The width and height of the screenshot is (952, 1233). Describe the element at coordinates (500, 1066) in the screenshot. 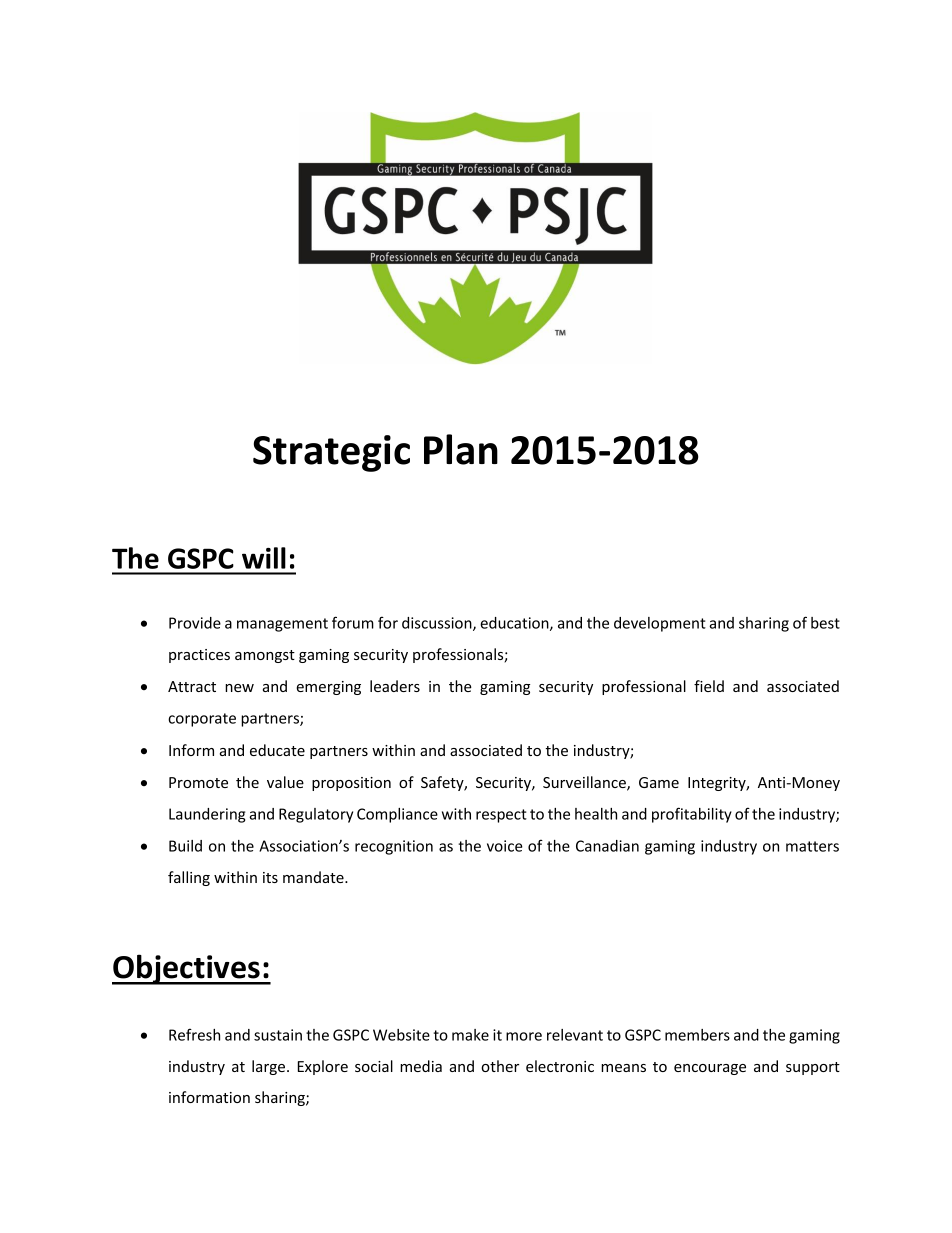

I see `other` at that location.
